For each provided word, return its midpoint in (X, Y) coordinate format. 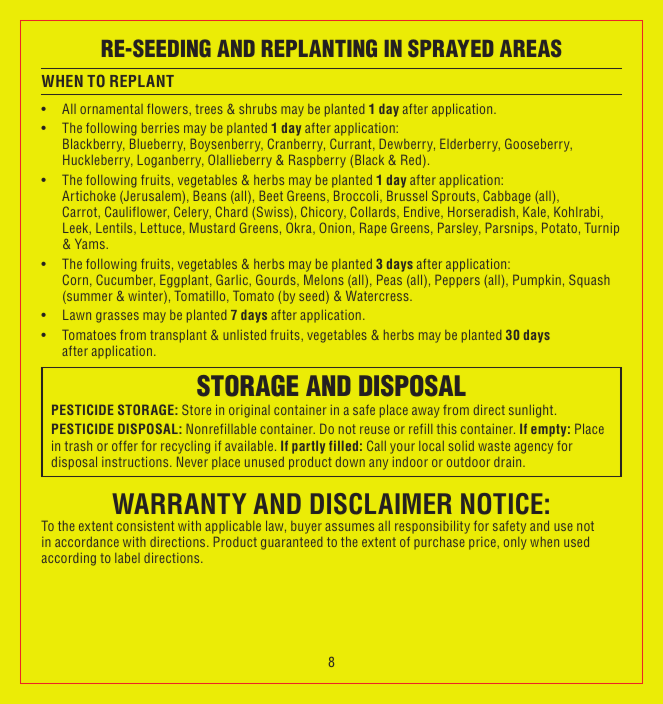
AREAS (530, 48)
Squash (589, 281)
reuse (375, 430)
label (127, 558)
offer (125, 446)
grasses (117, 317)
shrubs (258, 109)
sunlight (532, 411)
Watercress (378, 296)
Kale (535, 212)
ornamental (111, 109)
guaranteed (291, 543)
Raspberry (317, 161)
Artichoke (89, 196)
